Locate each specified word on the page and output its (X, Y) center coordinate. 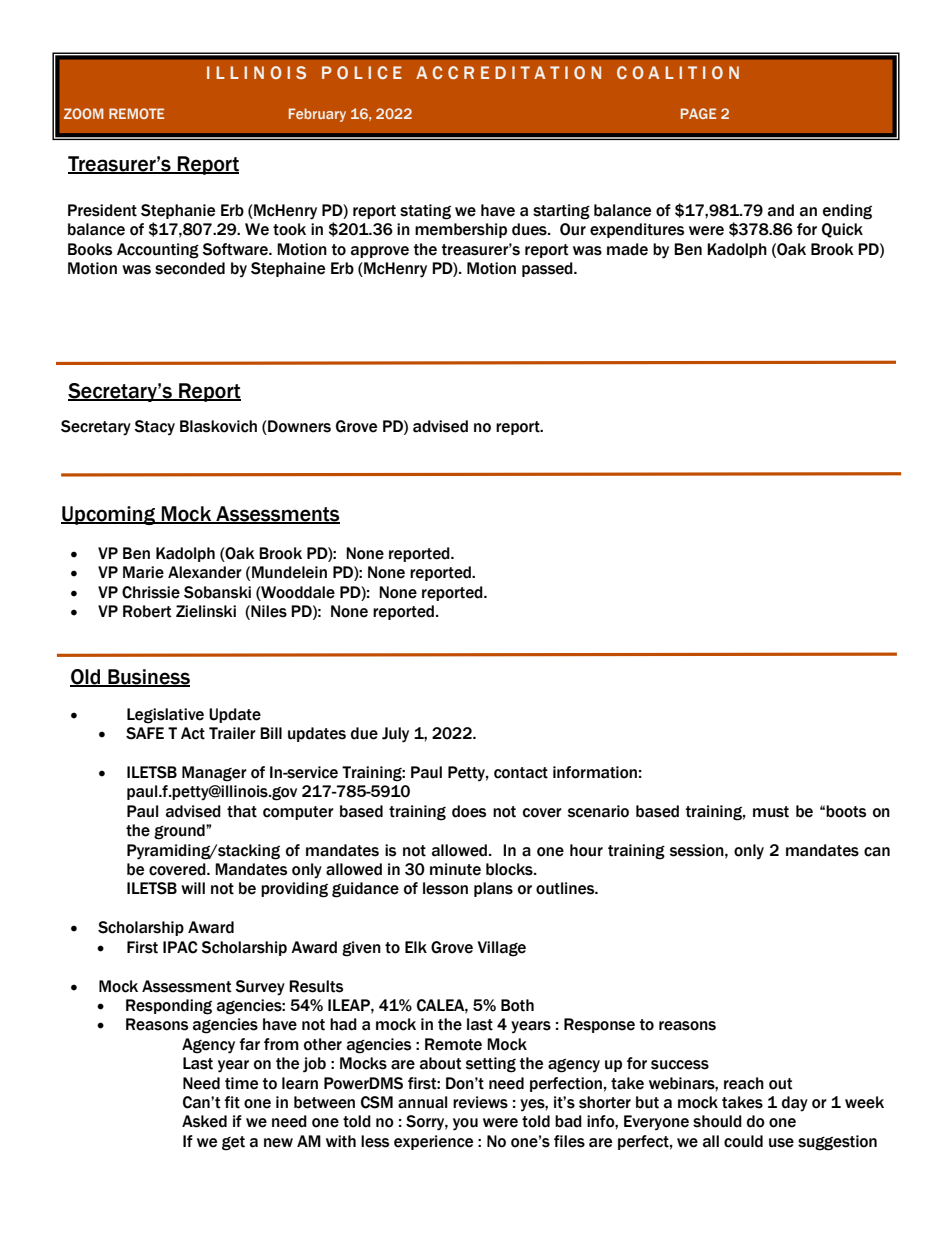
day (795, 1104)
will (193, 888)
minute (455, 869)
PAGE (698, 113)
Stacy (154, 428)
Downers (298, 427)
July (395, 735)
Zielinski (206, 611)
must (771, 812)
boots (846, 811)
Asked (204, 1121)
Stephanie (178, 211)
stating (425, 212)
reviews (480, 1102)
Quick (842, 230)
